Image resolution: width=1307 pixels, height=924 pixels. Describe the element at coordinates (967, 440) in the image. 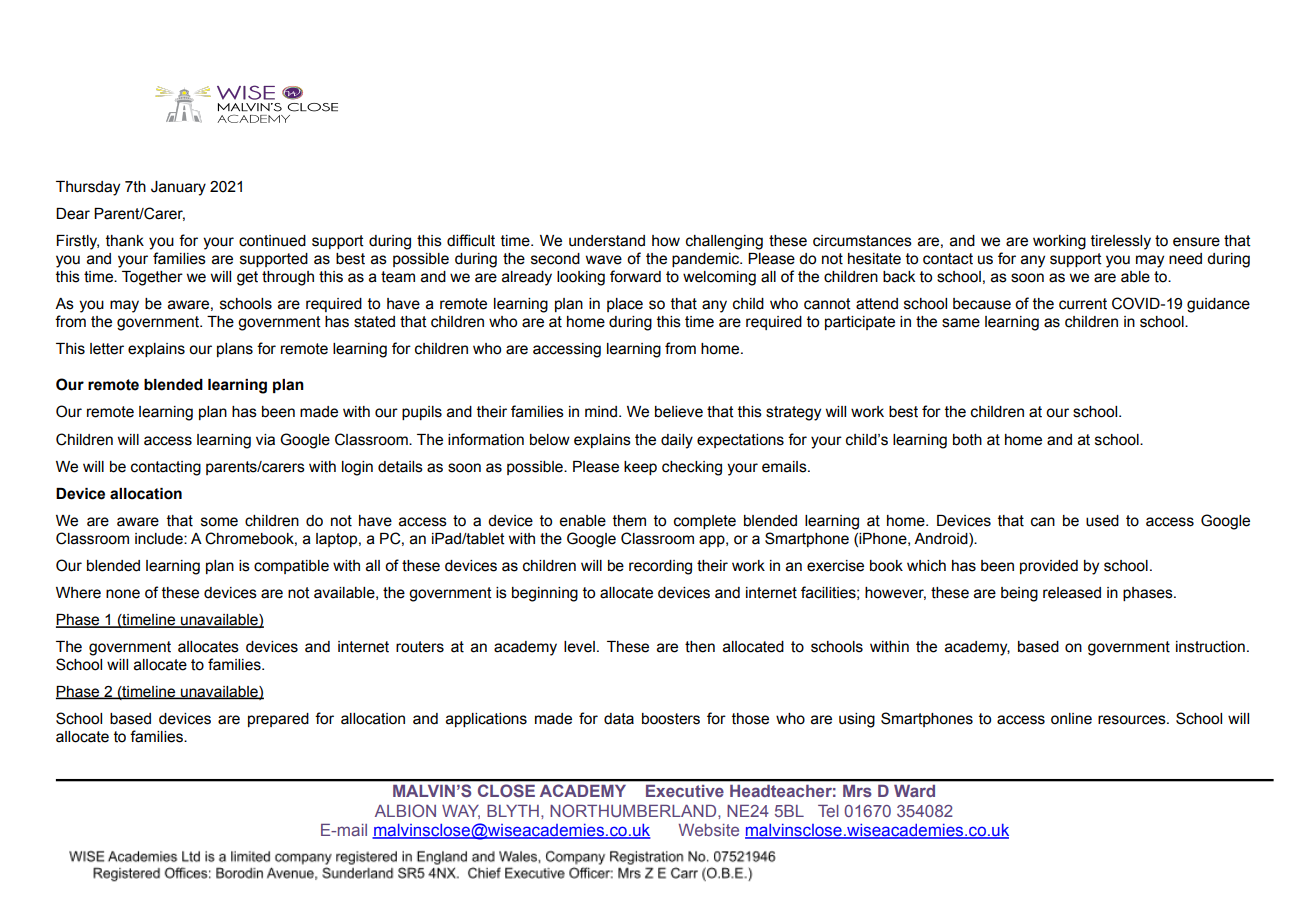

I see `both` at that location.
